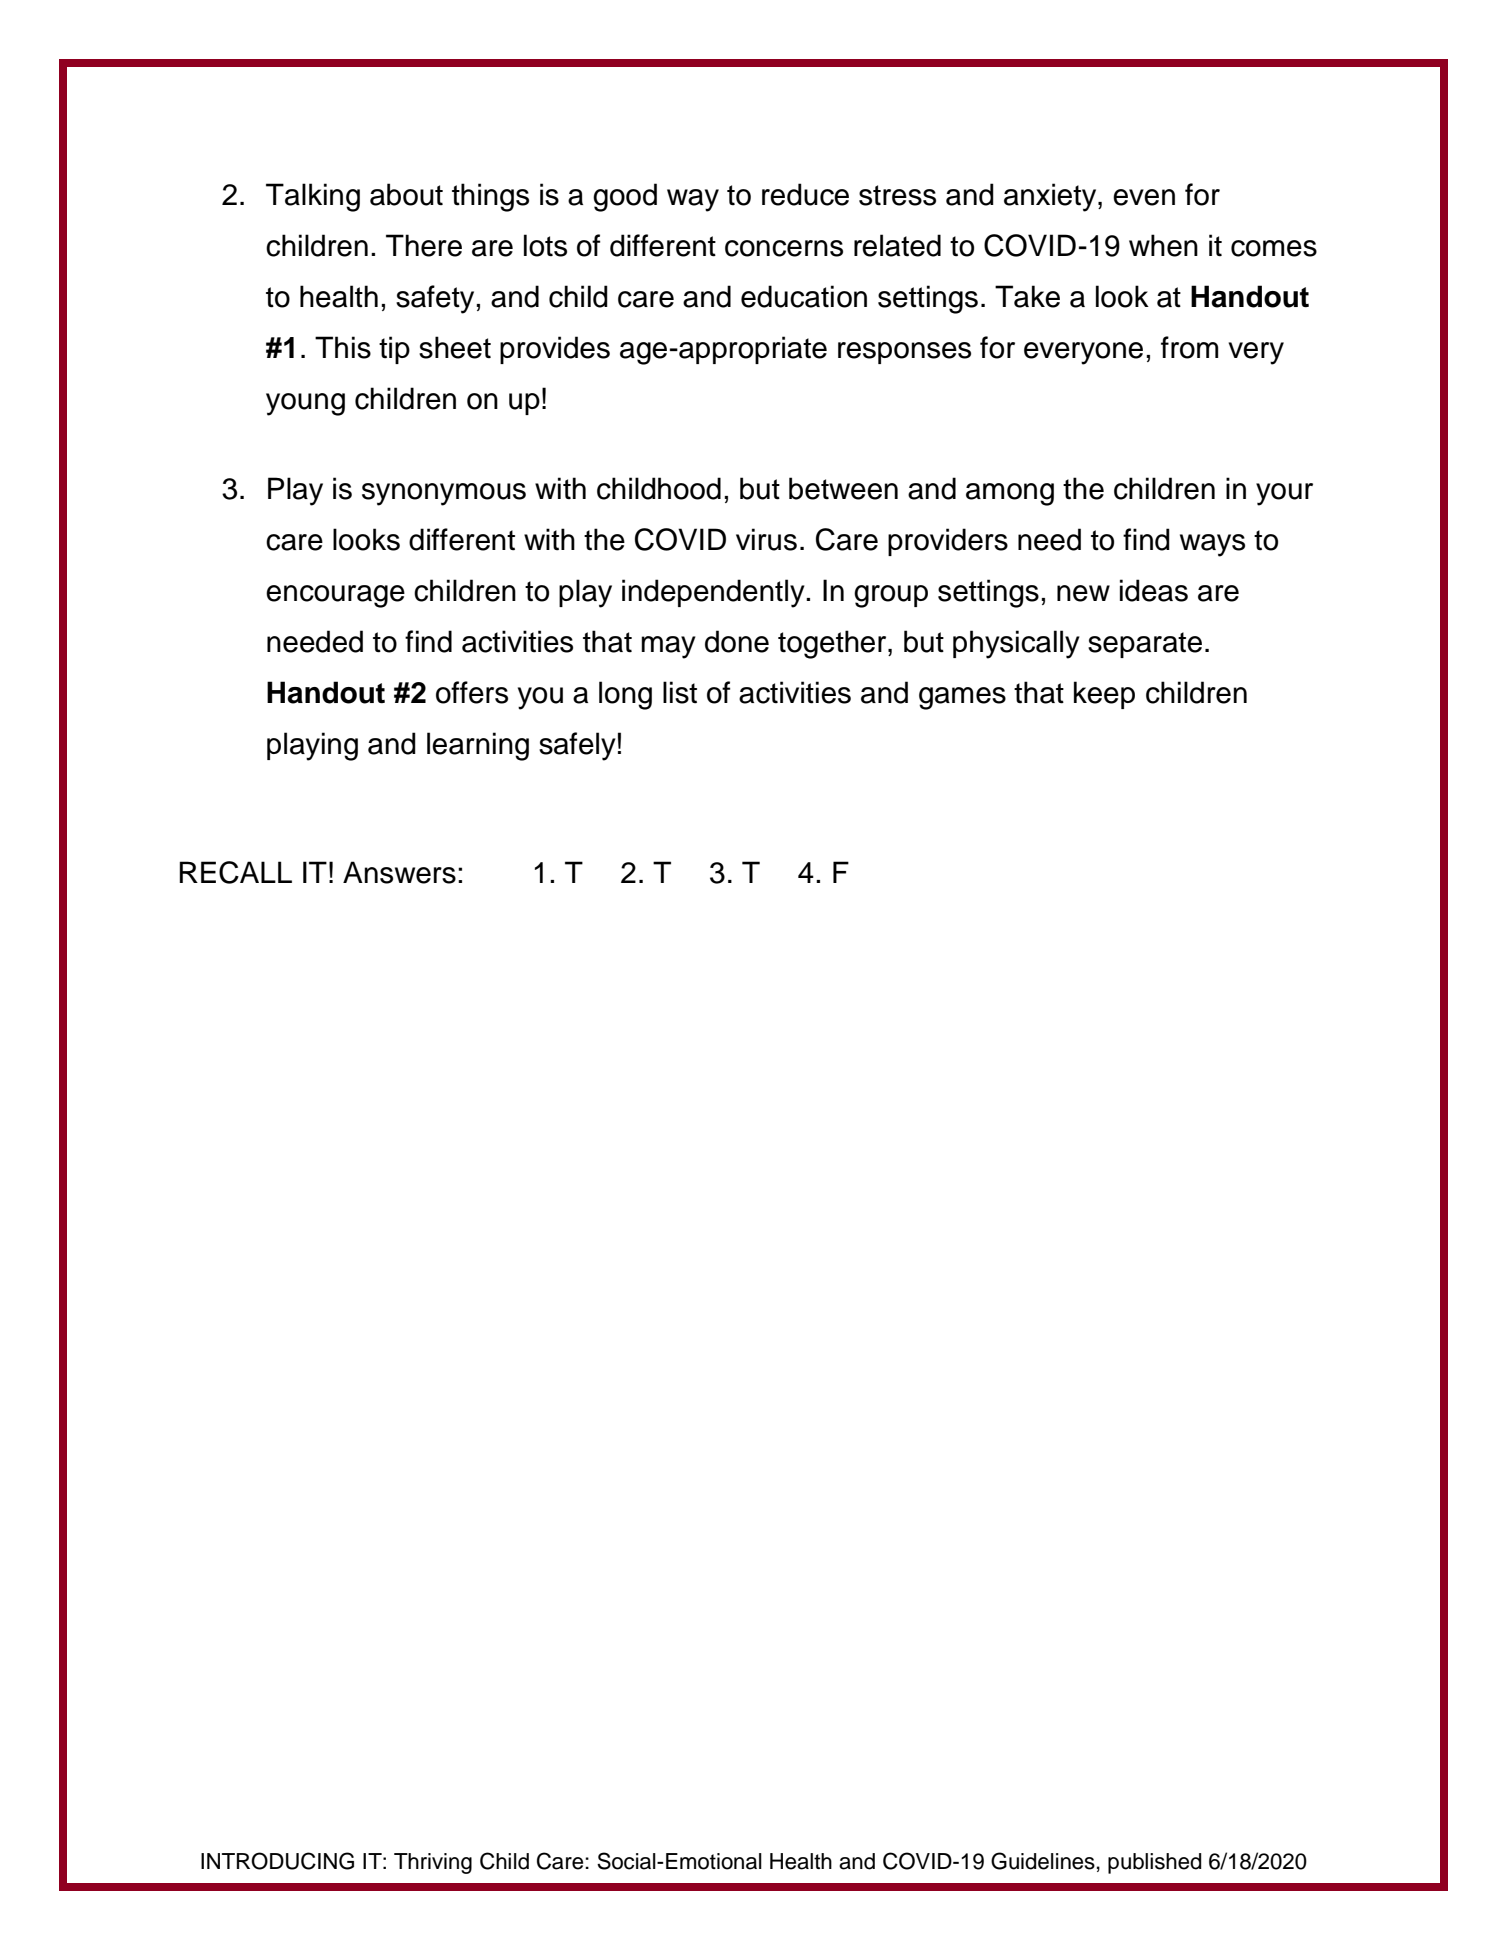  Describe the element at coordinates (784, 248) in the screenshot. I see `concerns` at that location.
